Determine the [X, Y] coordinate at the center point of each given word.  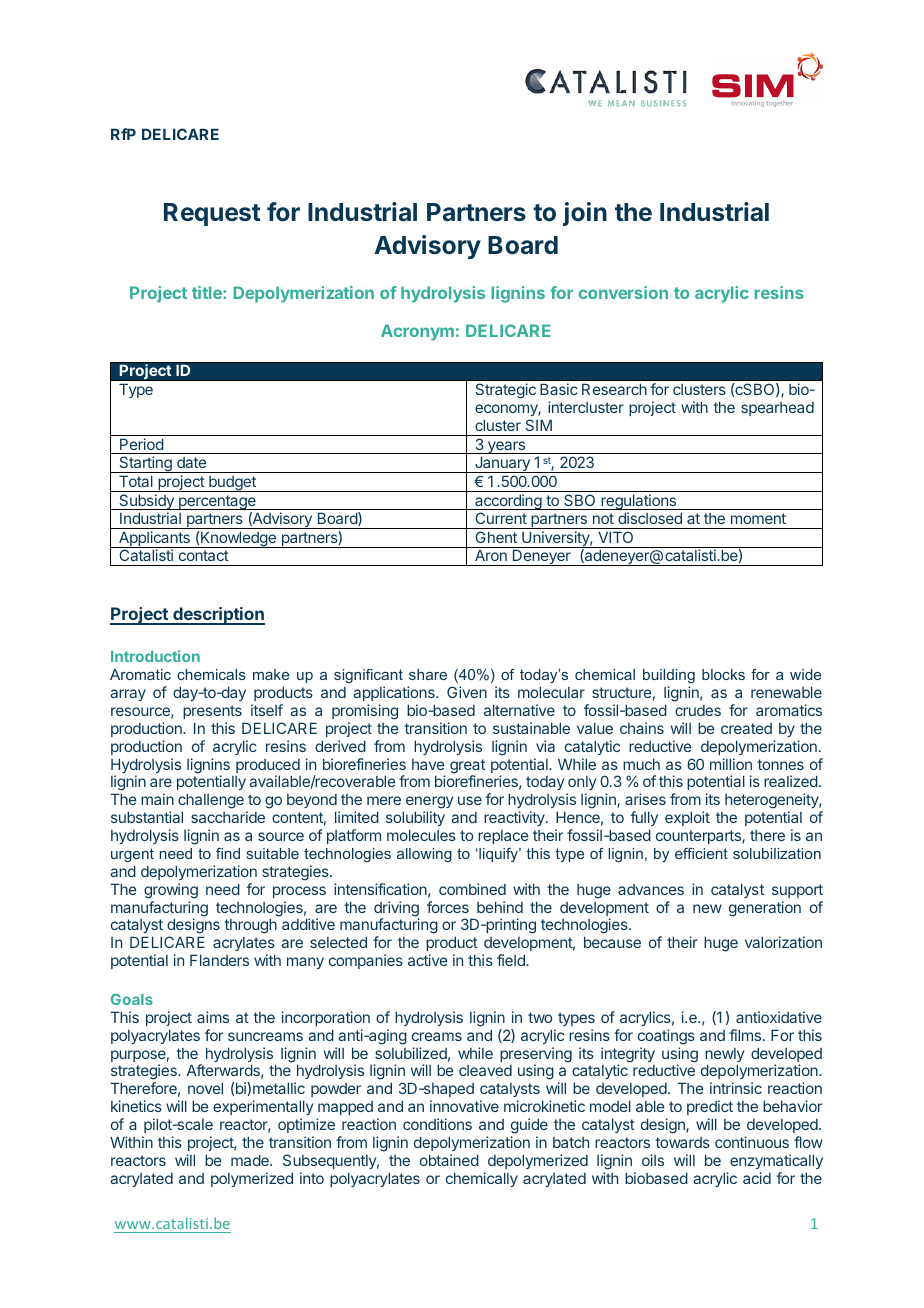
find [228, 853]
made [251, 1160]
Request [212, 214]
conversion [623, 292]
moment [758, 518]
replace [503, 837]
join [585, 214]
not [603, 518]
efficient [701, 853]
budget [232, 484]
